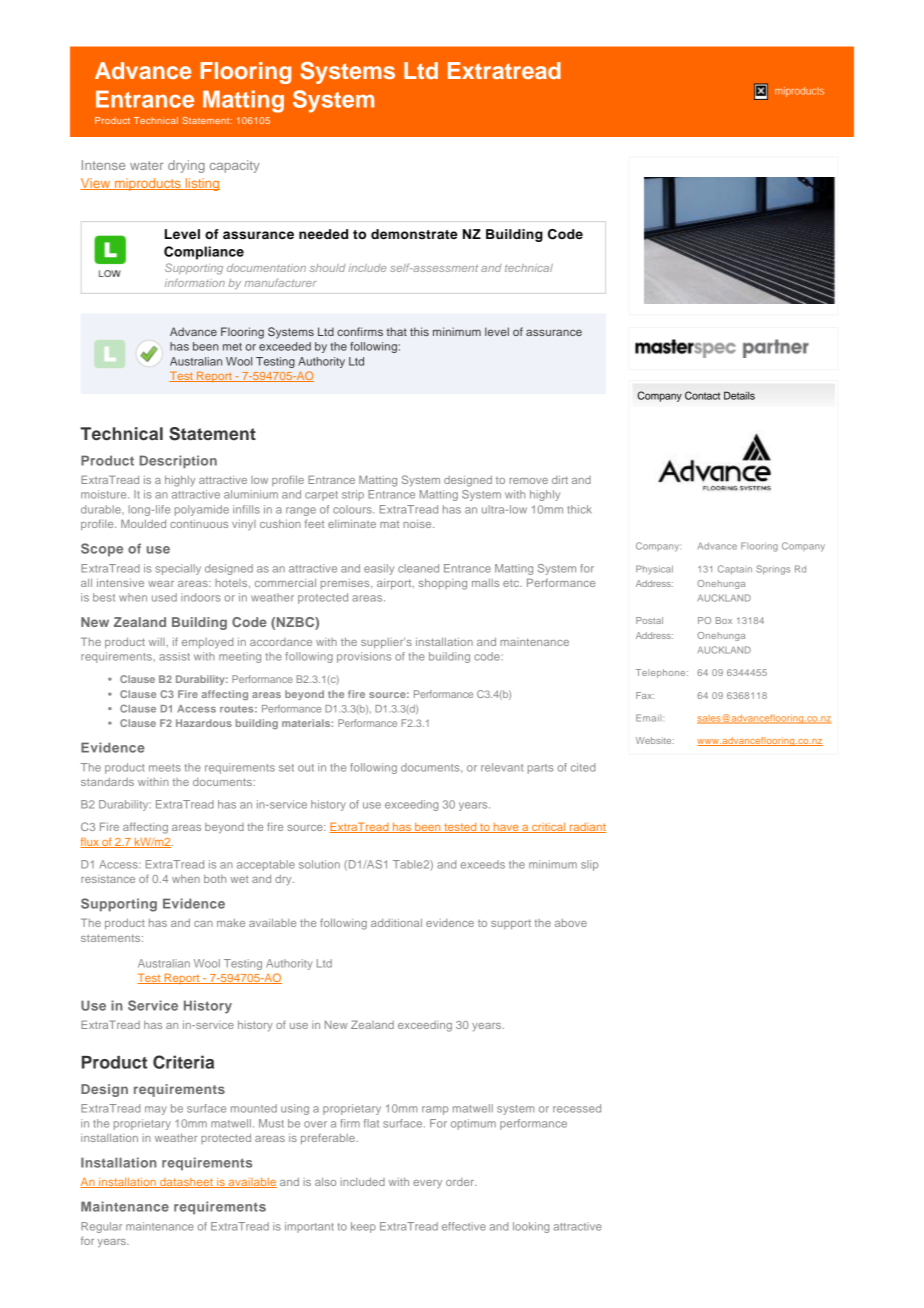 The image size is (924, 1308). I want to click on provisions, so click(364, 657).
